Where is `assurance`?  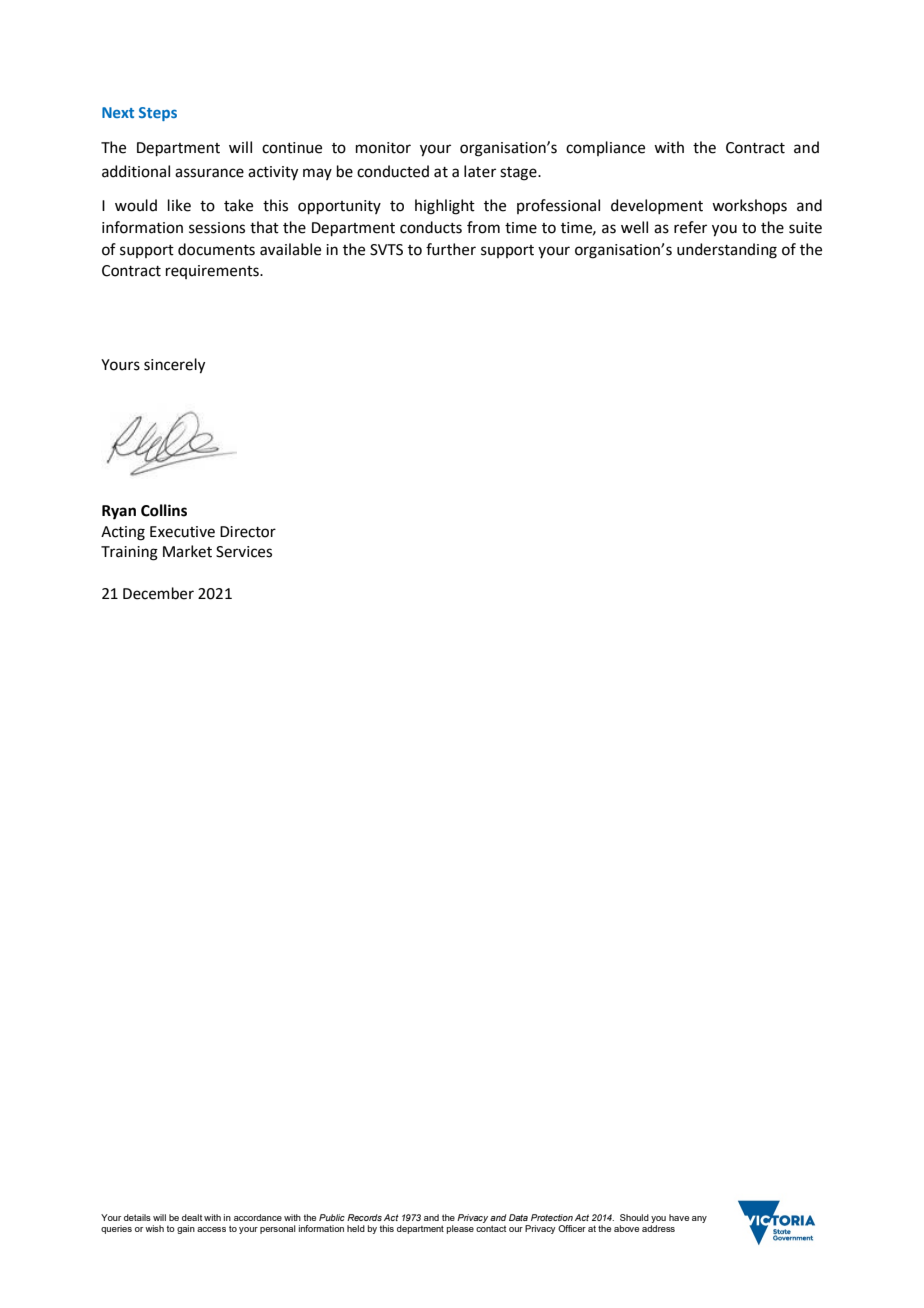 assurance is located at coordinates (209, 173).
